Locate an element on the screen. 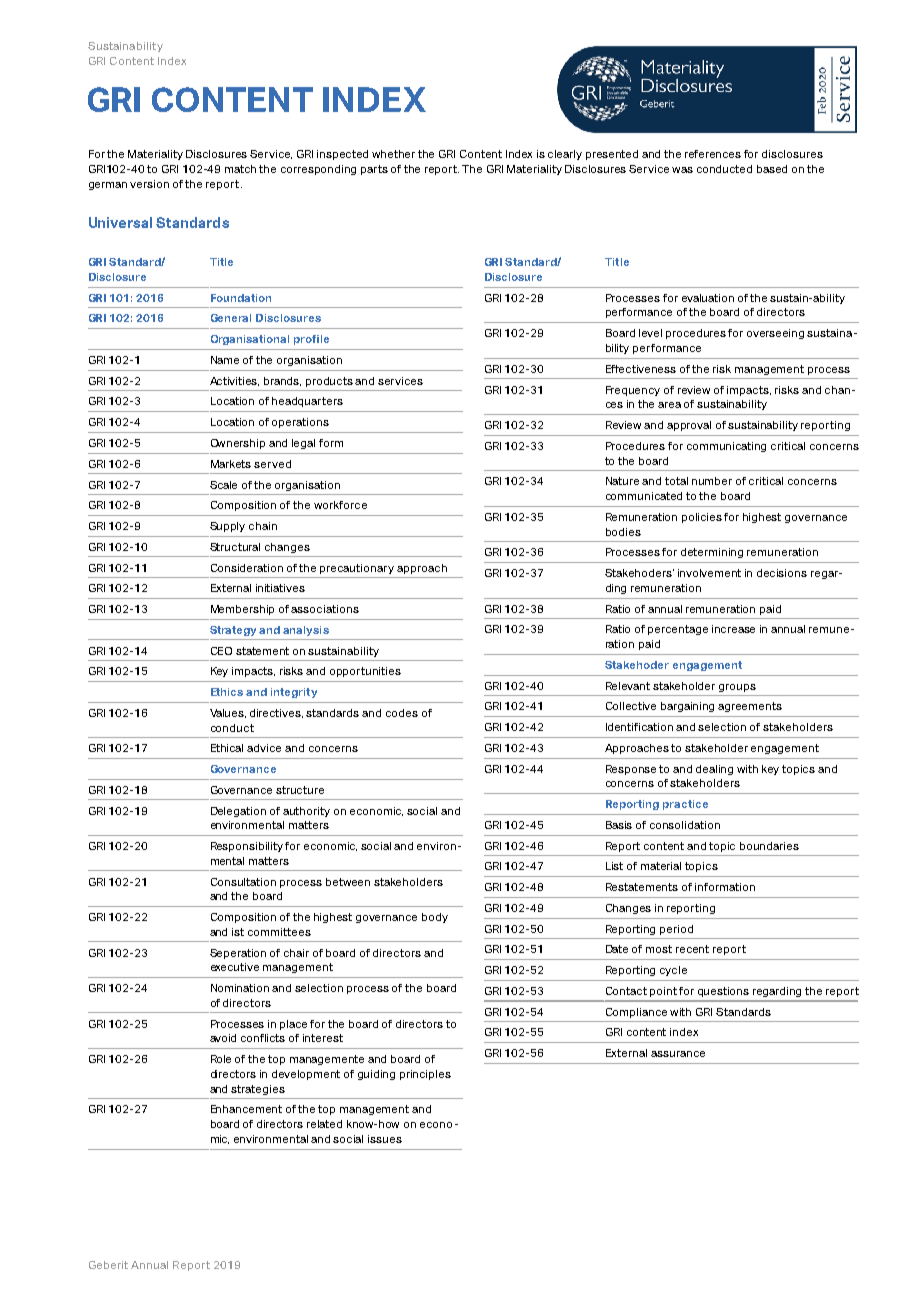 Image resolution: width=924 pixels, height=1308 pixels. number is located at coordinates (712, 481).
